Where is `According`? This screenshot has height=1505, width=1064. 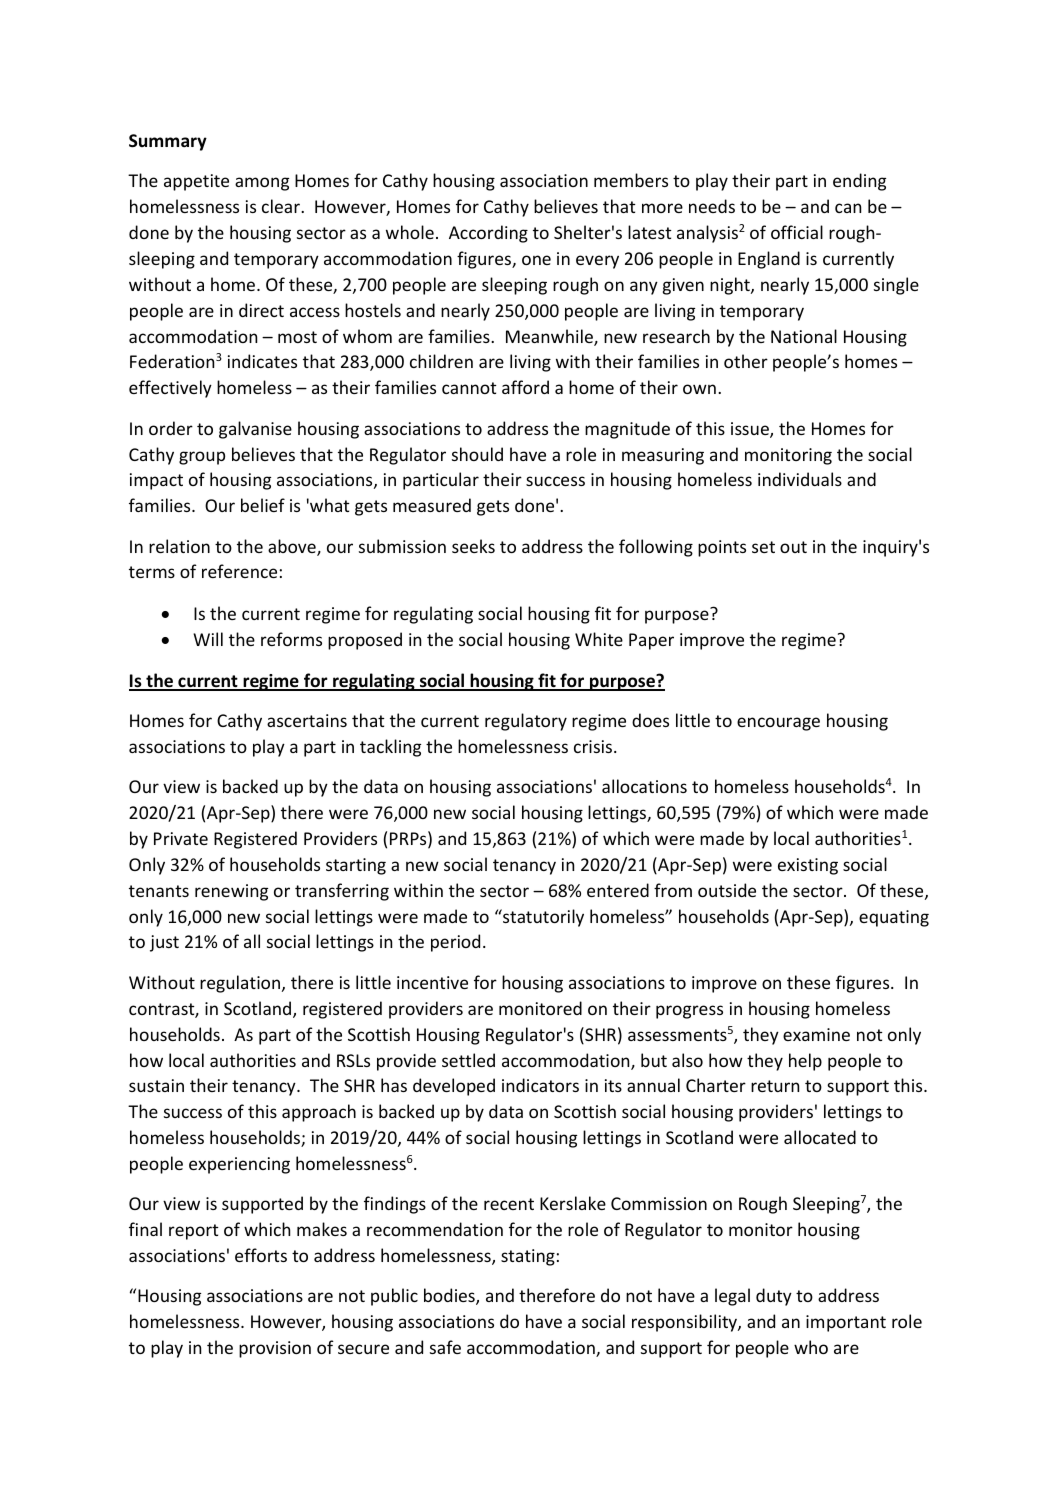
According is located at coordinates (488, 234).
